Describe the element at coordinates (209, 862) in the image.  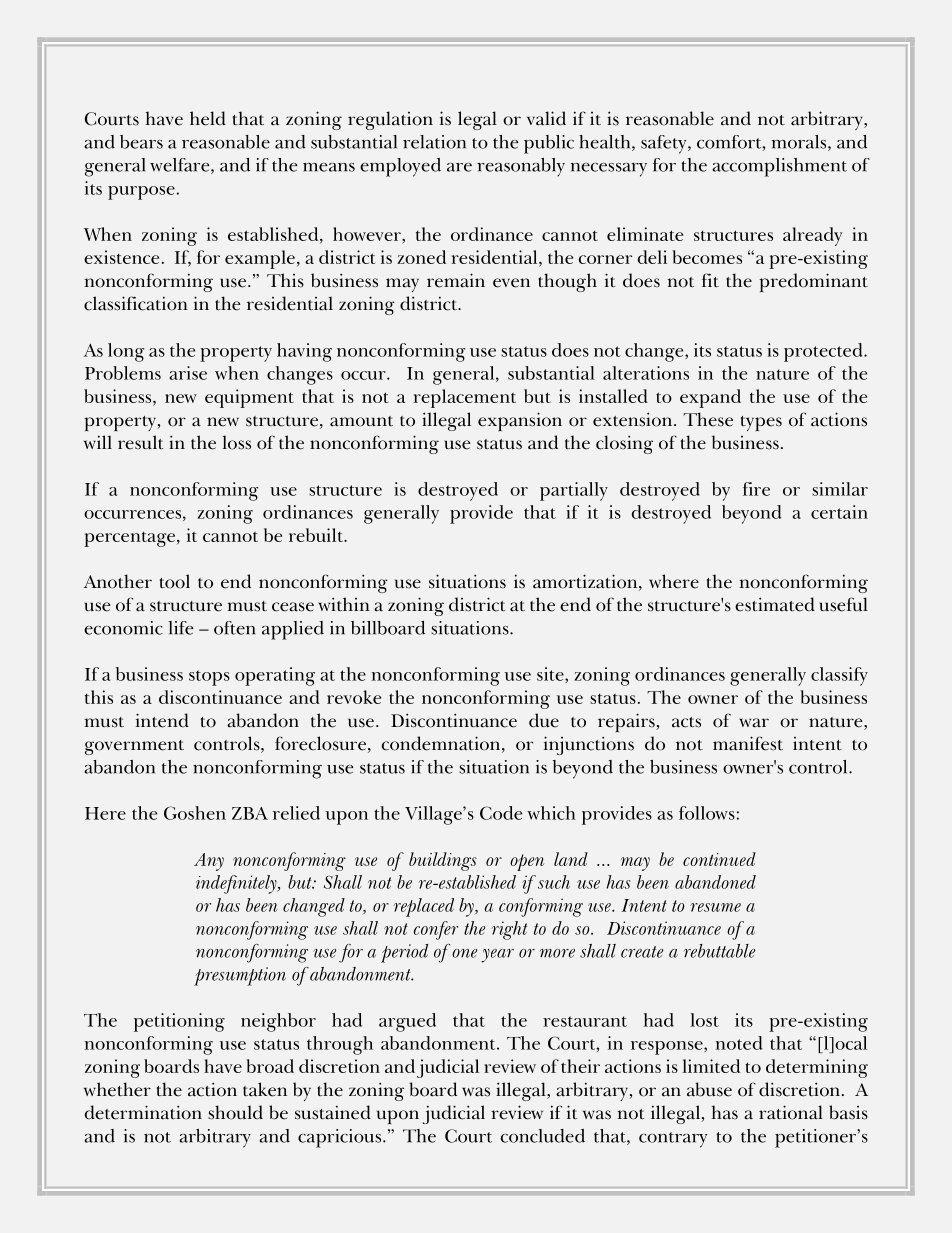
I see `Any` at that location.
